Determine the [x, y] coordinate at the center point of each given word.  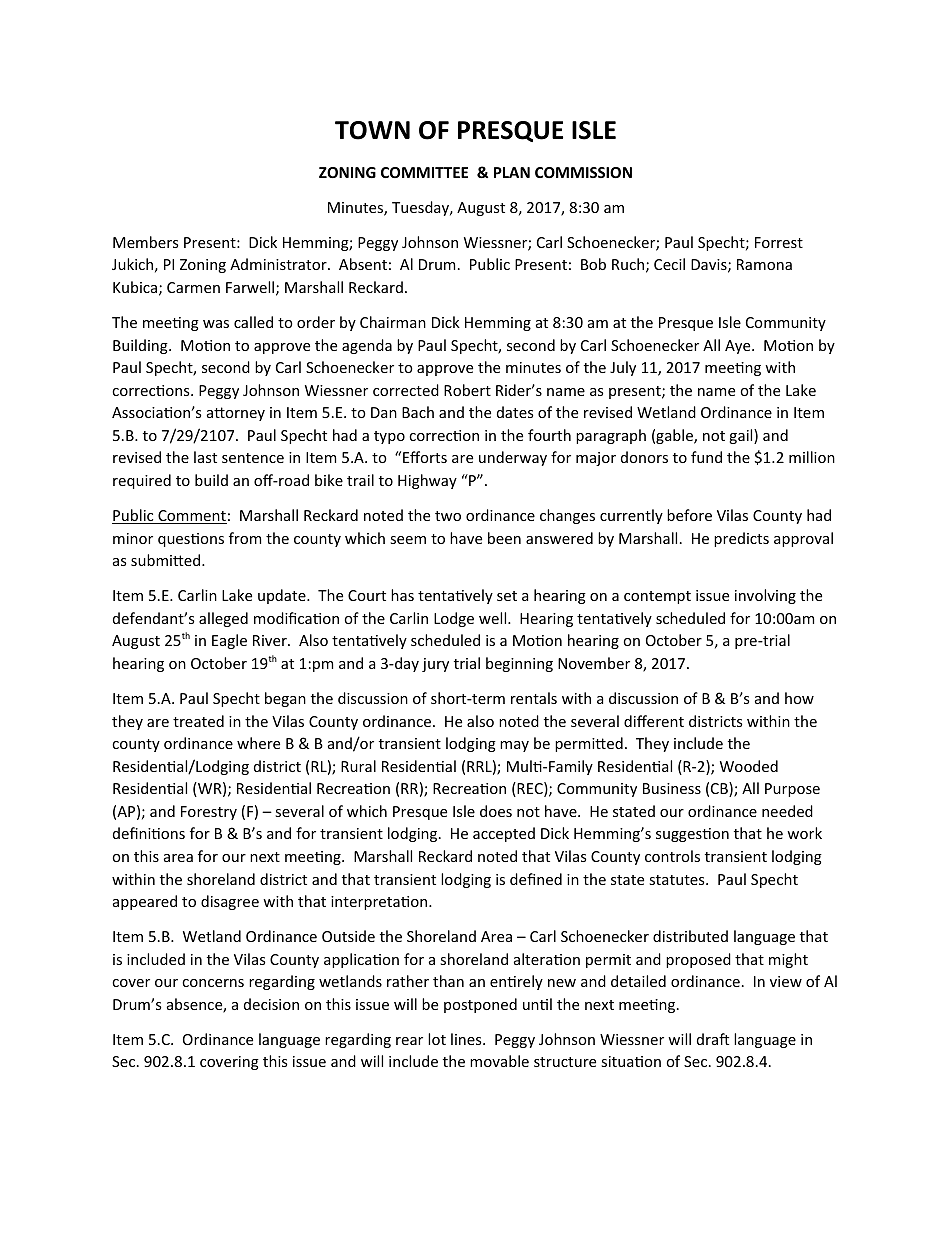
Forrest [779, 242]
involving [765, 596]
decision [271, 1004]
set [507, 596]
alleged [223, 619]
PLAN [512, 172]
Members [145, 242]
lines [467, 1039]
